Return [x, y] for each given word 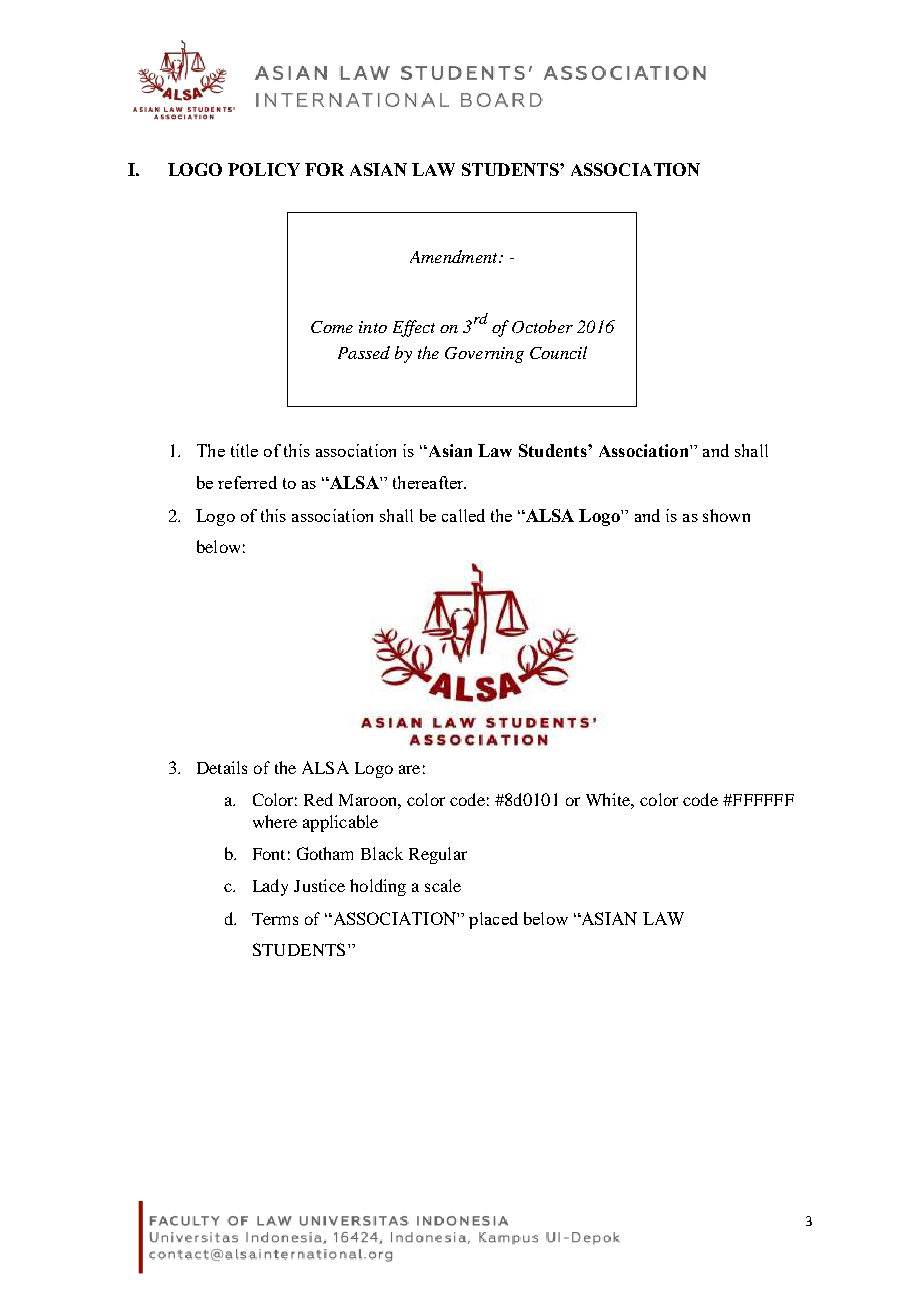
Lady [270, 887]
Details [222, 767]
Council [558, 352]
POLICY [264, 169]
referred [247, 482]
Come [332, 327]
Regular [438, 855]
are [409, 769]
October [542, 326]
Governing [484, 355]
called [463, 515]
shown [726, 515]
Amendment [455, 256]
